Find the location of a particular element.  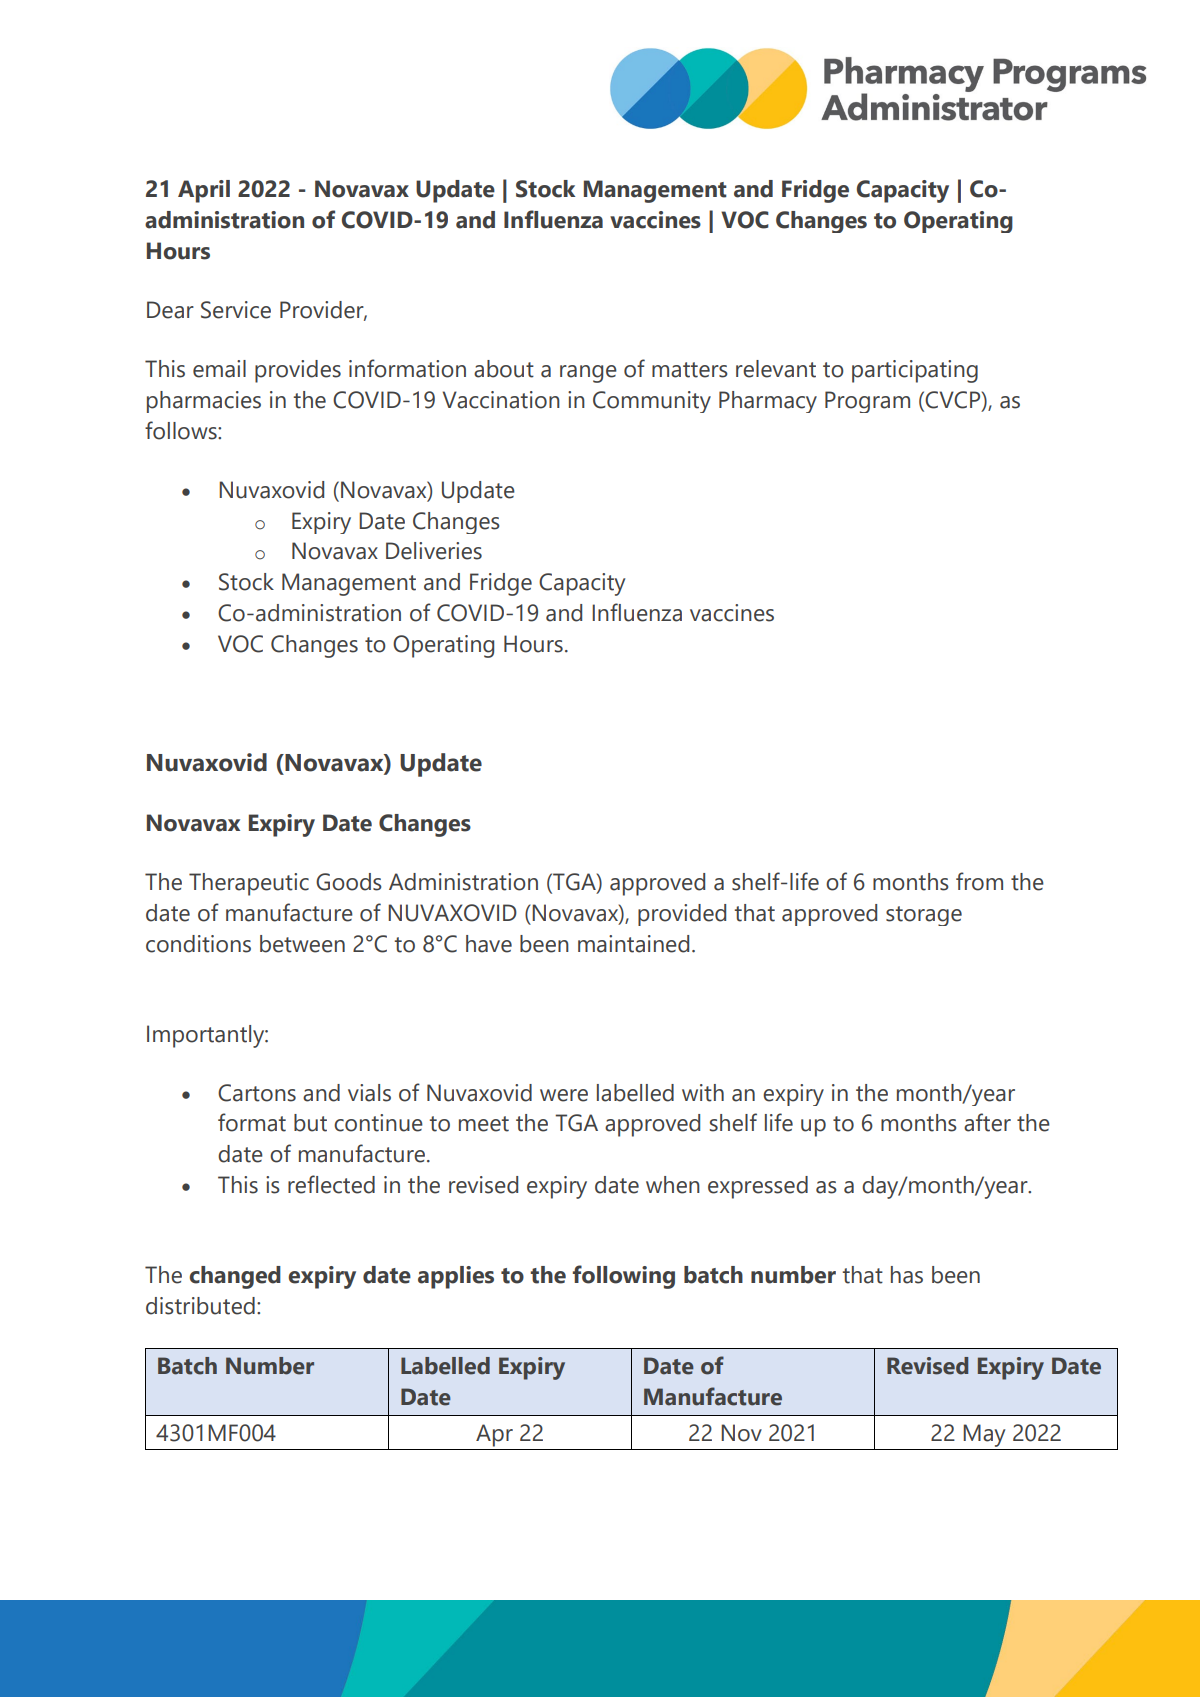

Therapeutic is located at coordinates (249, 884).
